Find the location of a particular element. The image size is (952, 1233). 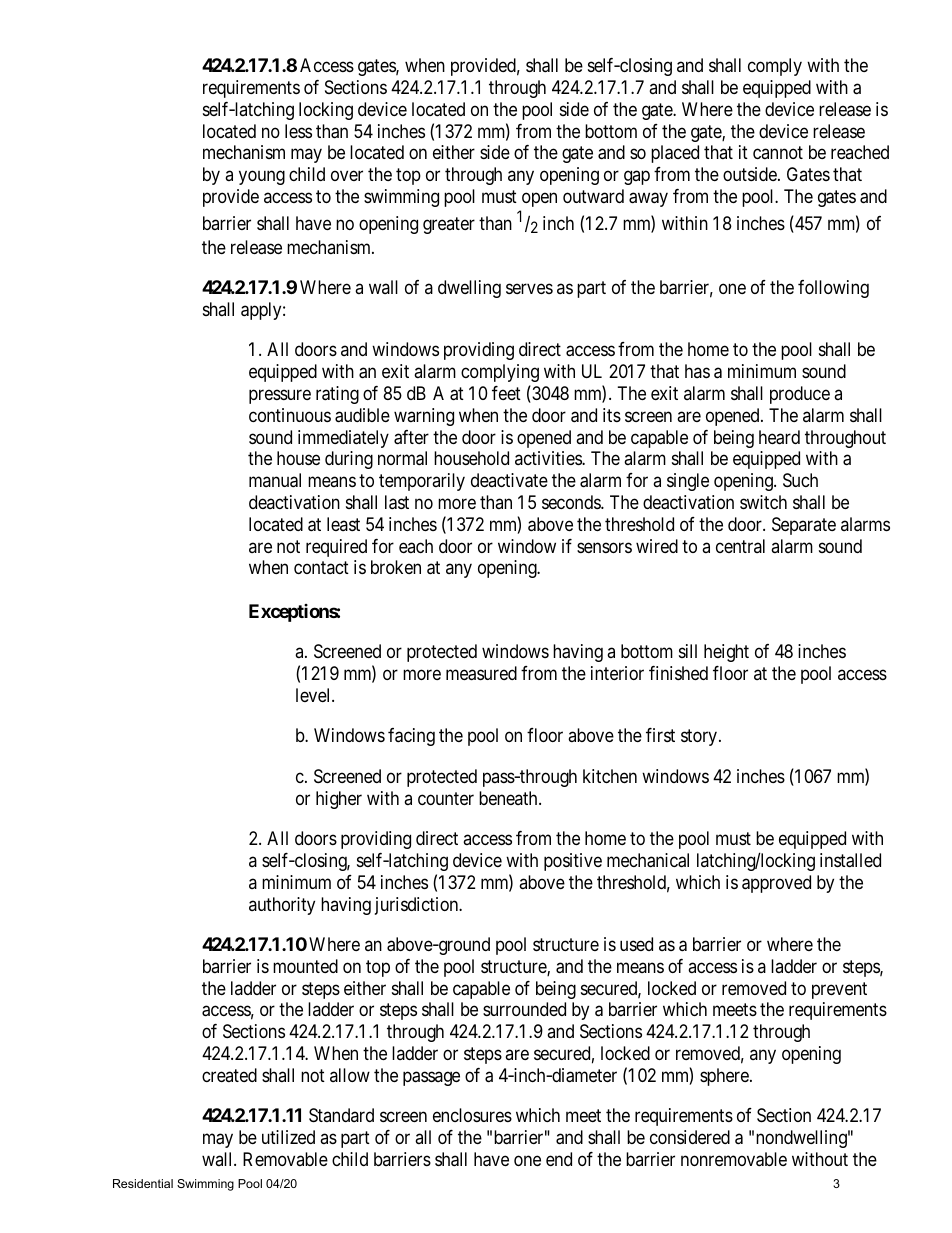

level is located at coordinates (315, 695).
